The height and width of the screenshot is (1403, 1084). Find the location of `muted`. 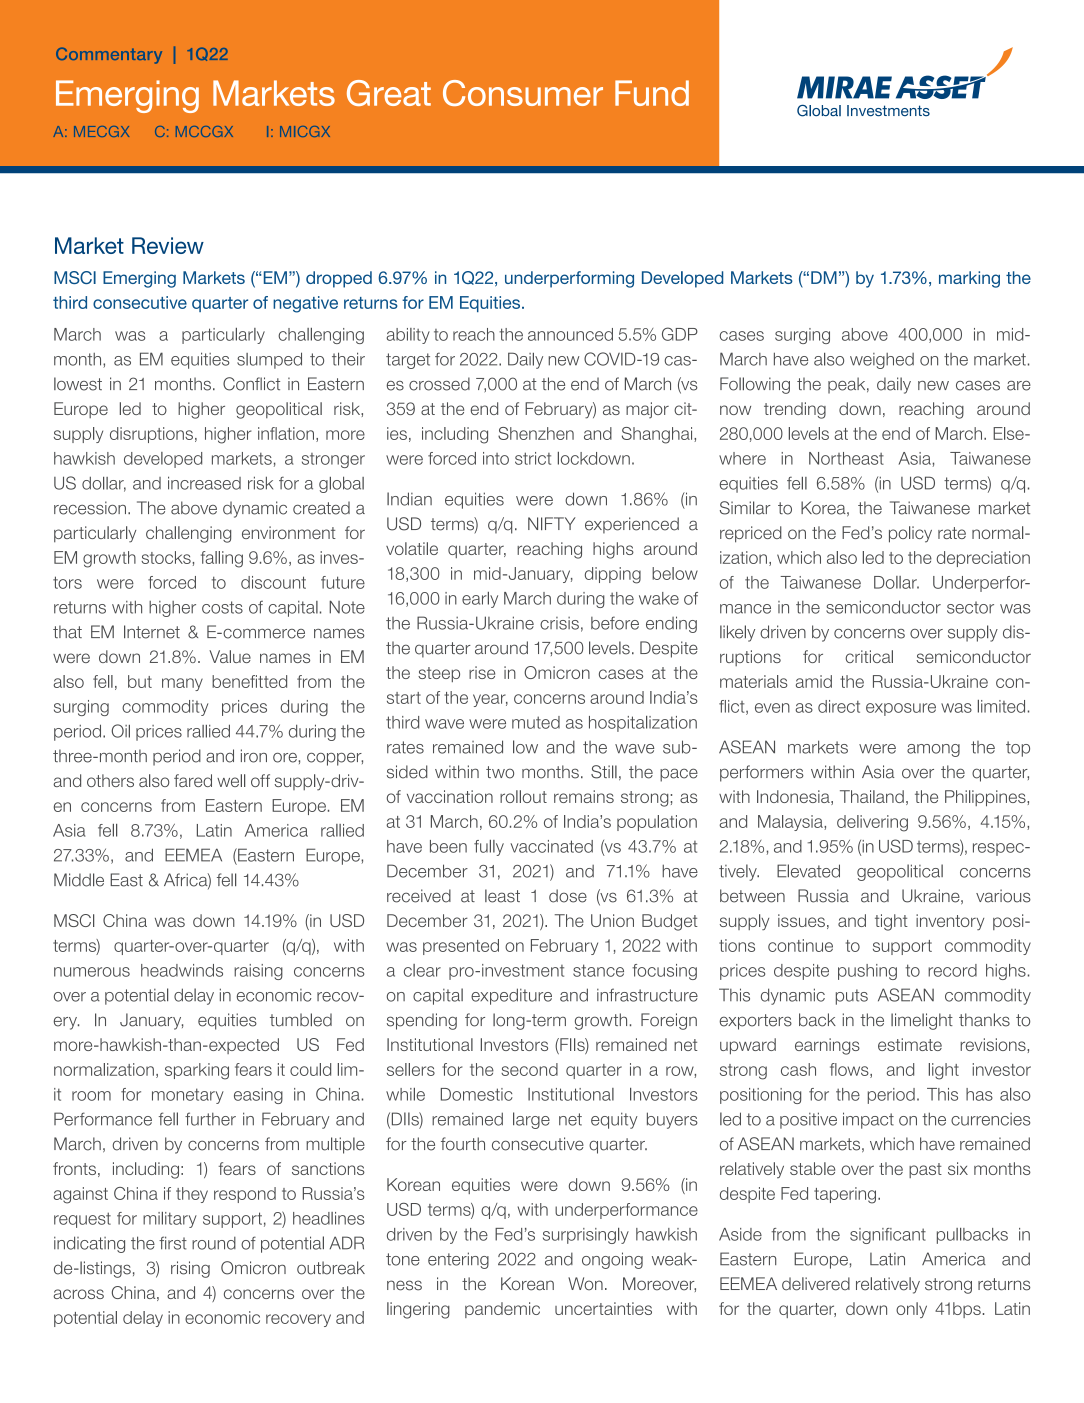

muted is located at coordinates (536, 722).
